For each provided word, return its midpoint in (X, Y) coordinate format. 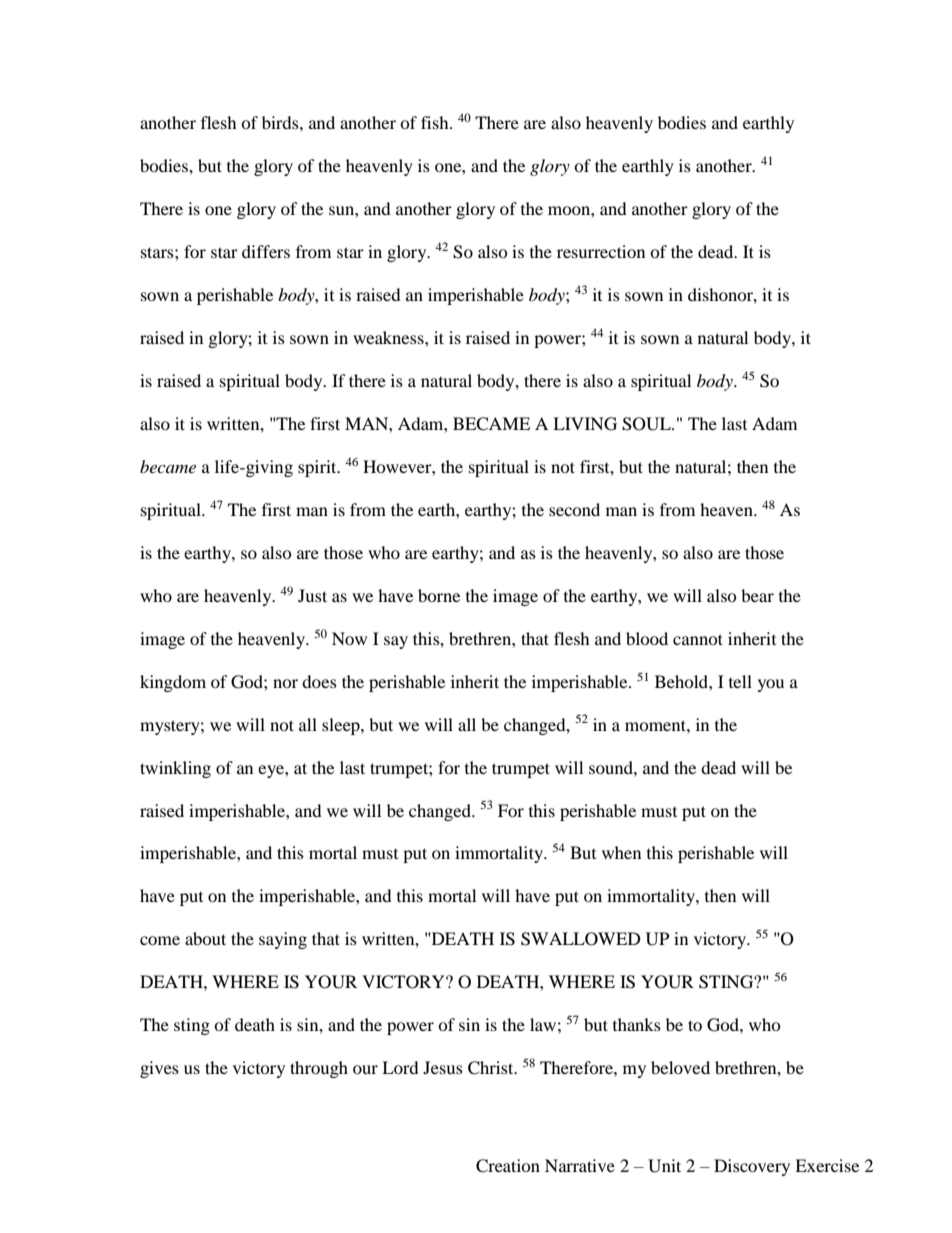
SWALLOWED (581, 939)
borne (439, 595)
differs (266, 251)
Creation (508, 1166)
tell (740, 681)
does (319, 681)
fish (436, 122)
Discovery (752, 1167)
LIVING (585, 424)
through (319, 1069)
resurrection (601, 251)
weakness (389, 337)
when (621, 852)
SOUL (647, 424)
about (205, 938)
